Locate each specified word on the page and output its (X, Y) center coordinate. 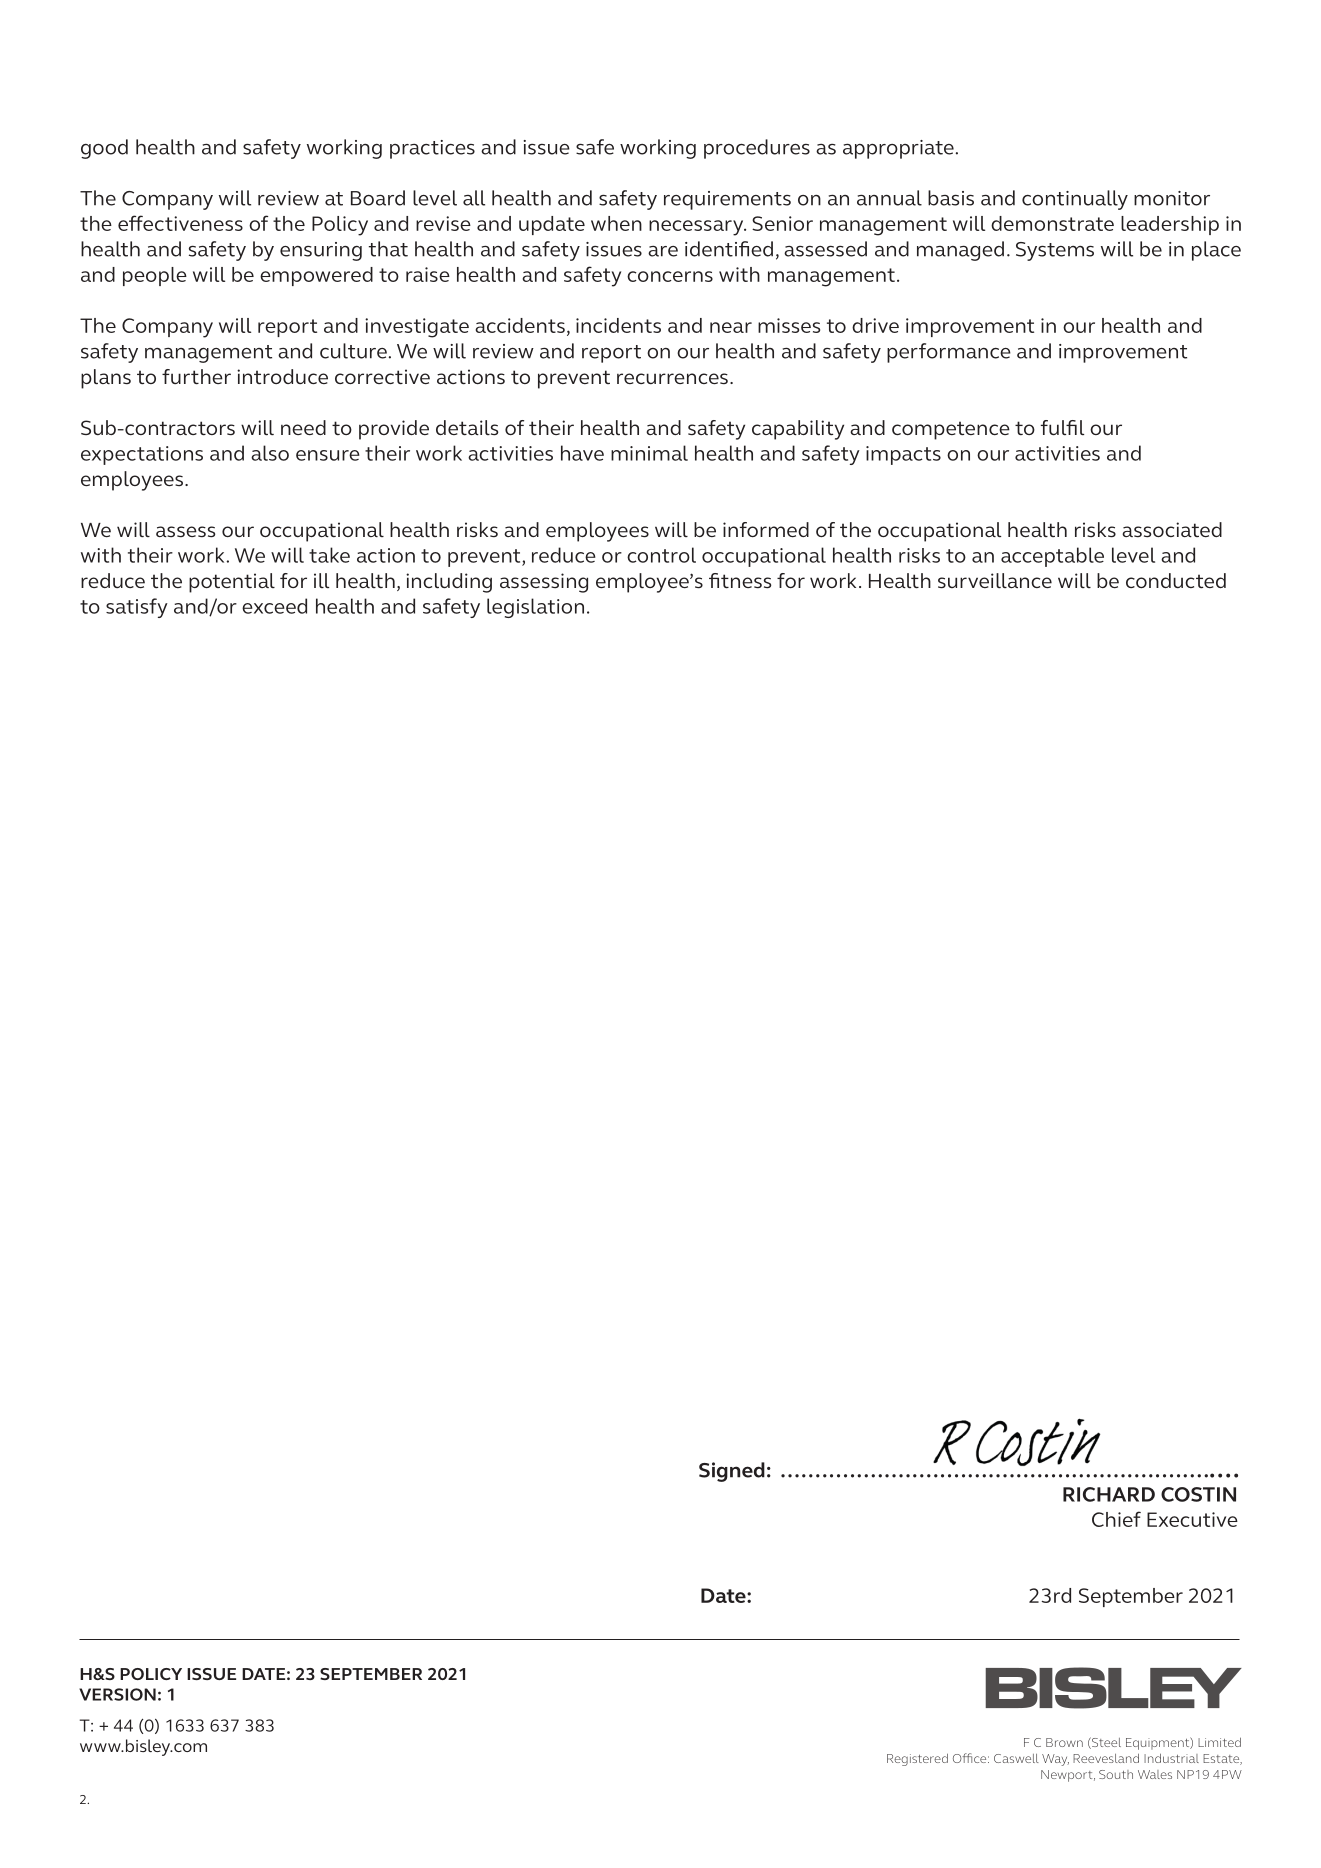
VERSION (117, 1694)
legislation (535, 608)
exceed (274, 606)
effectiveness (180, 223)
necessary (697, 228)
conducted (1176, 580)
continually (1075, 200)
